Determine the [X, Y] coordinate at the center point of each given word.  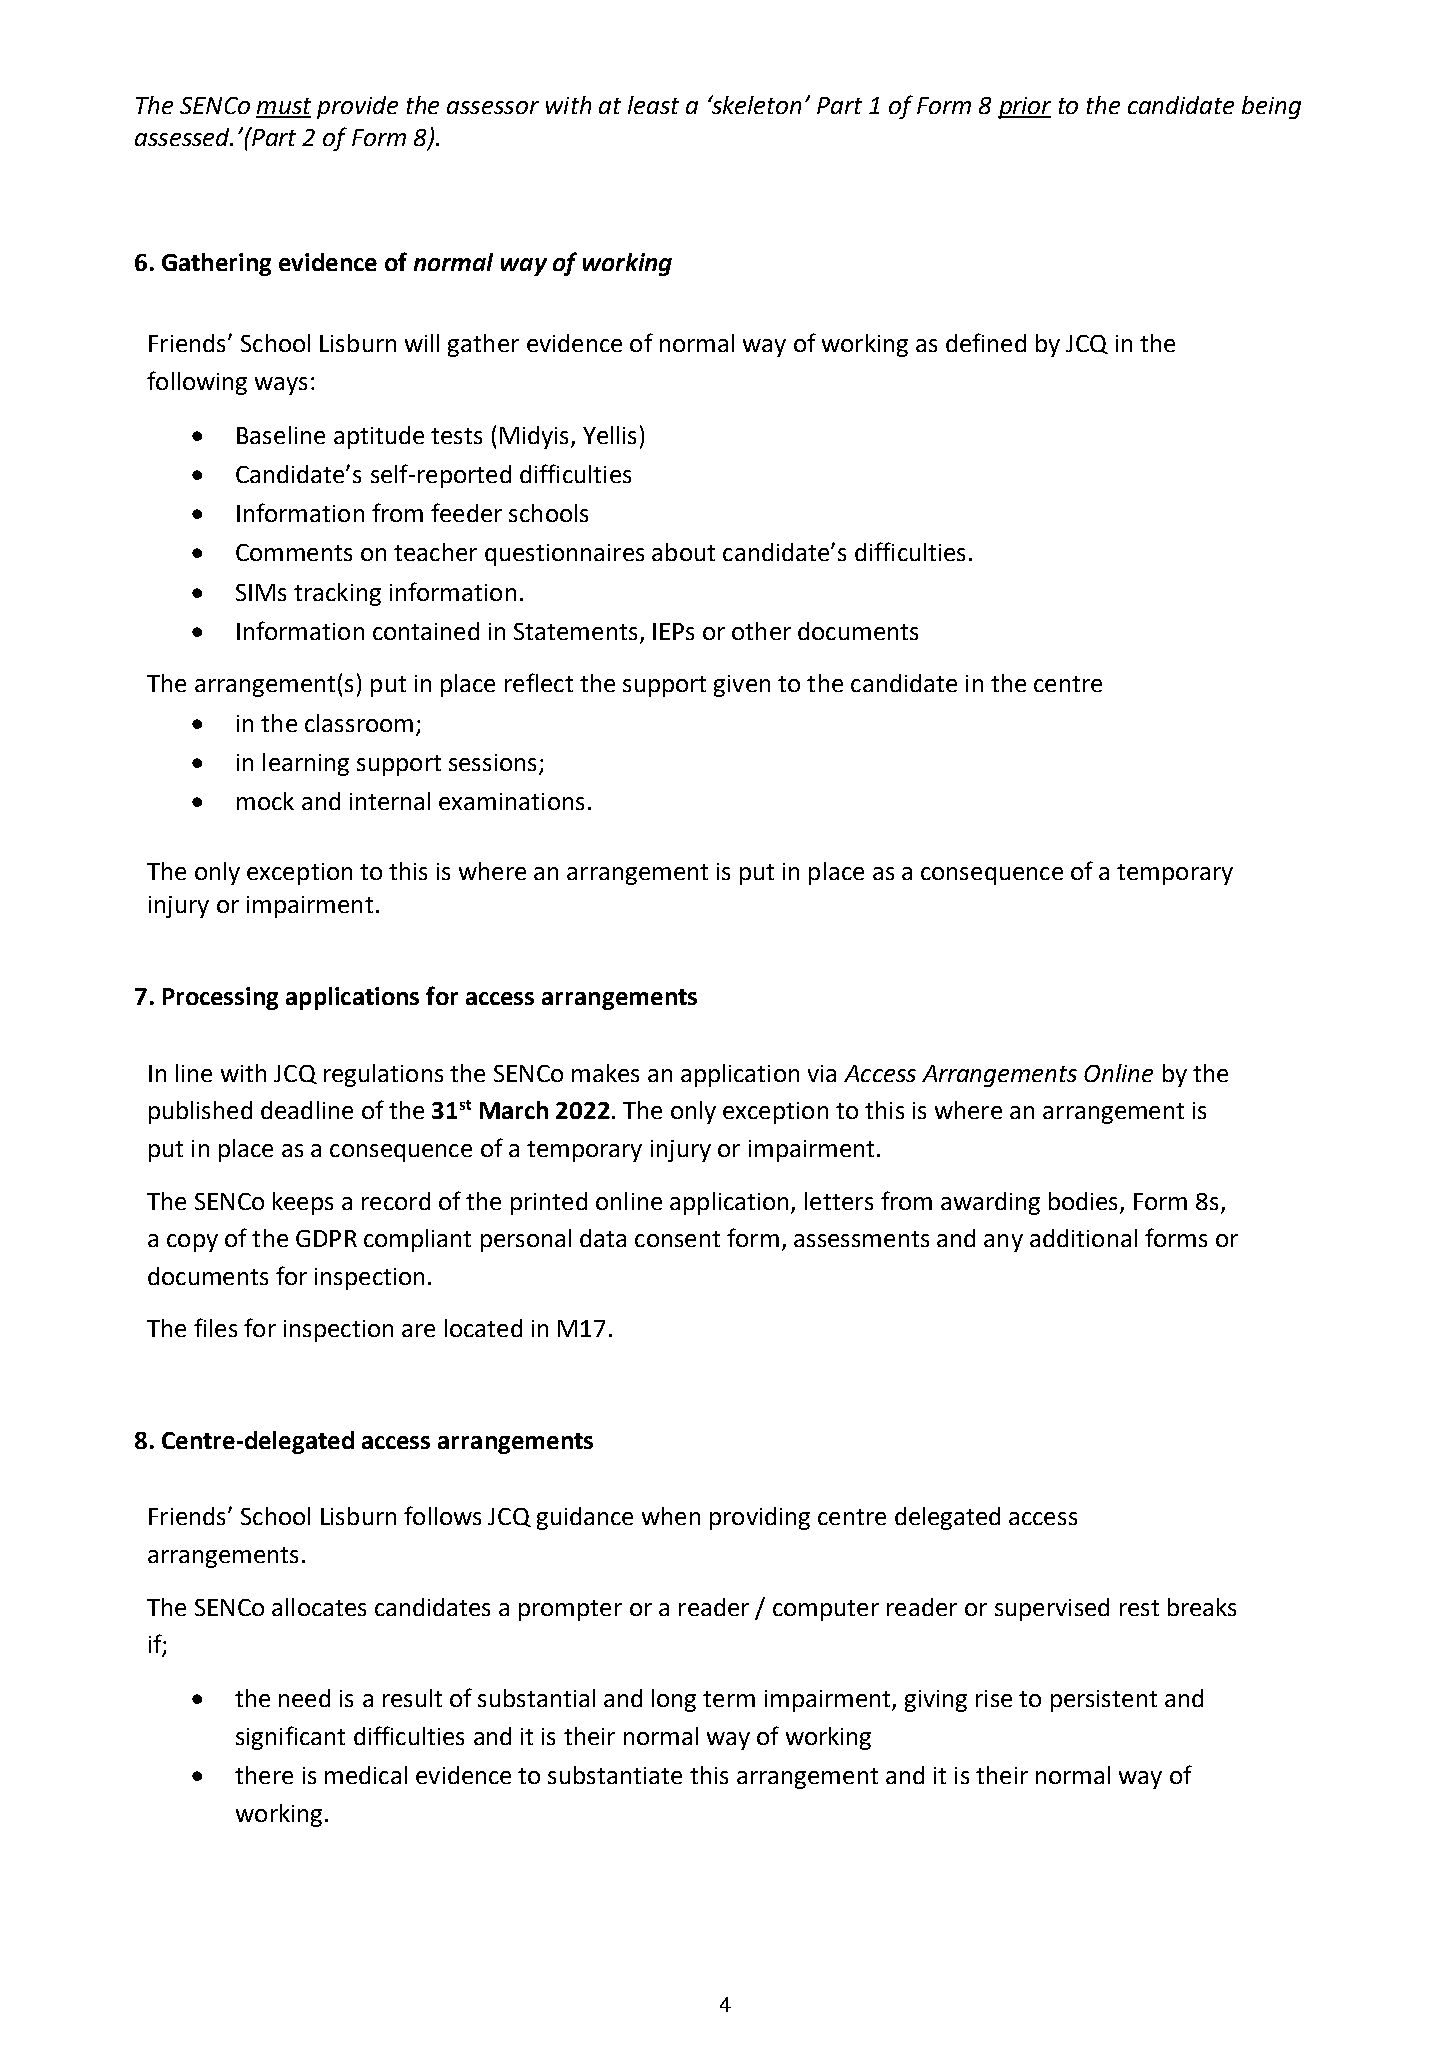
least [653, 105]
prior [1024, 108]
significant [290, 1738]
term [729, 1699]
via [822, 1073]
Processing [220, 998]
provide [357, 107]
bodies [1083, 1201]
